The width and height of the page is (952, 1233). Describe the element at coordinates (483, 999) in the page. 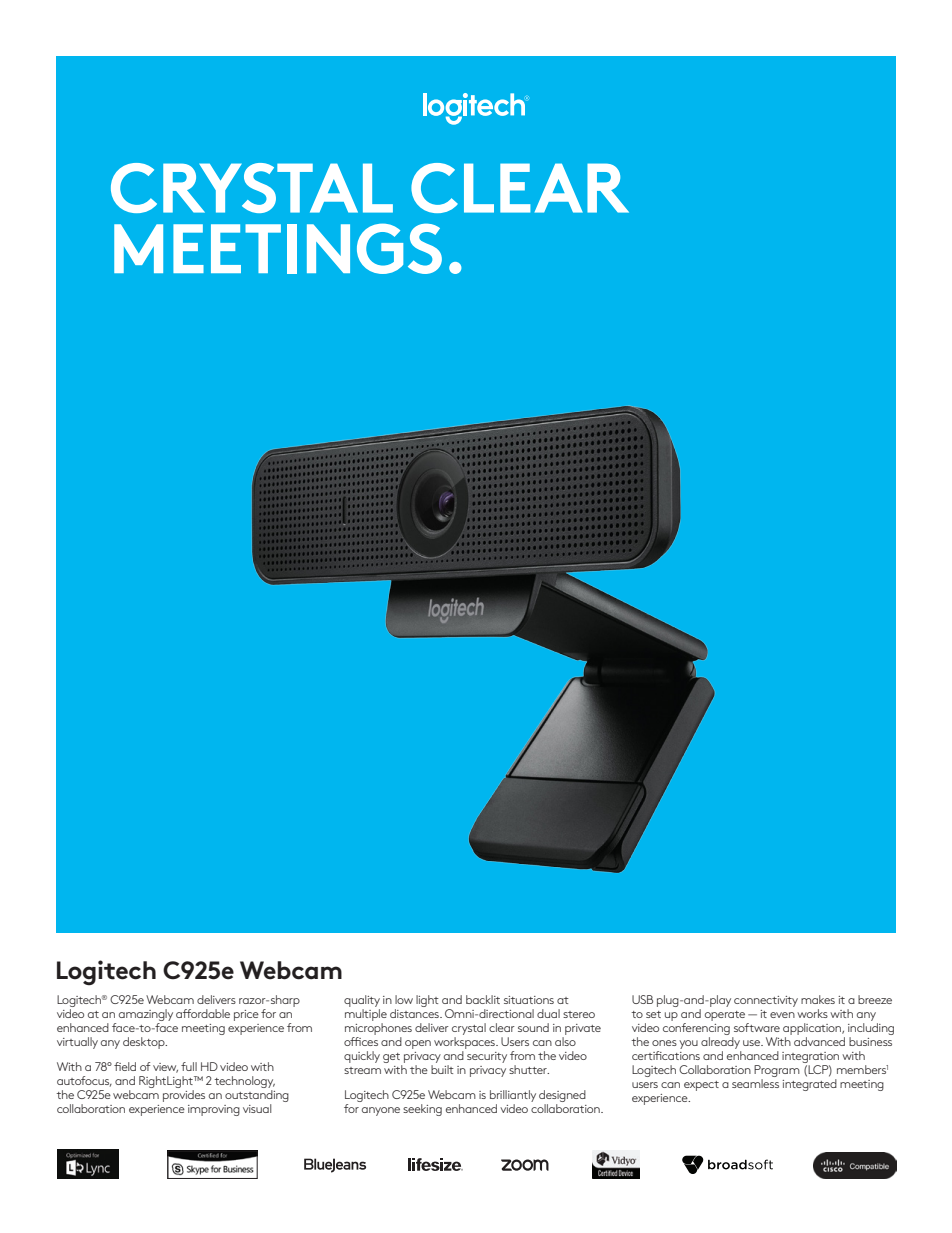

I see `backlit` at that location.
